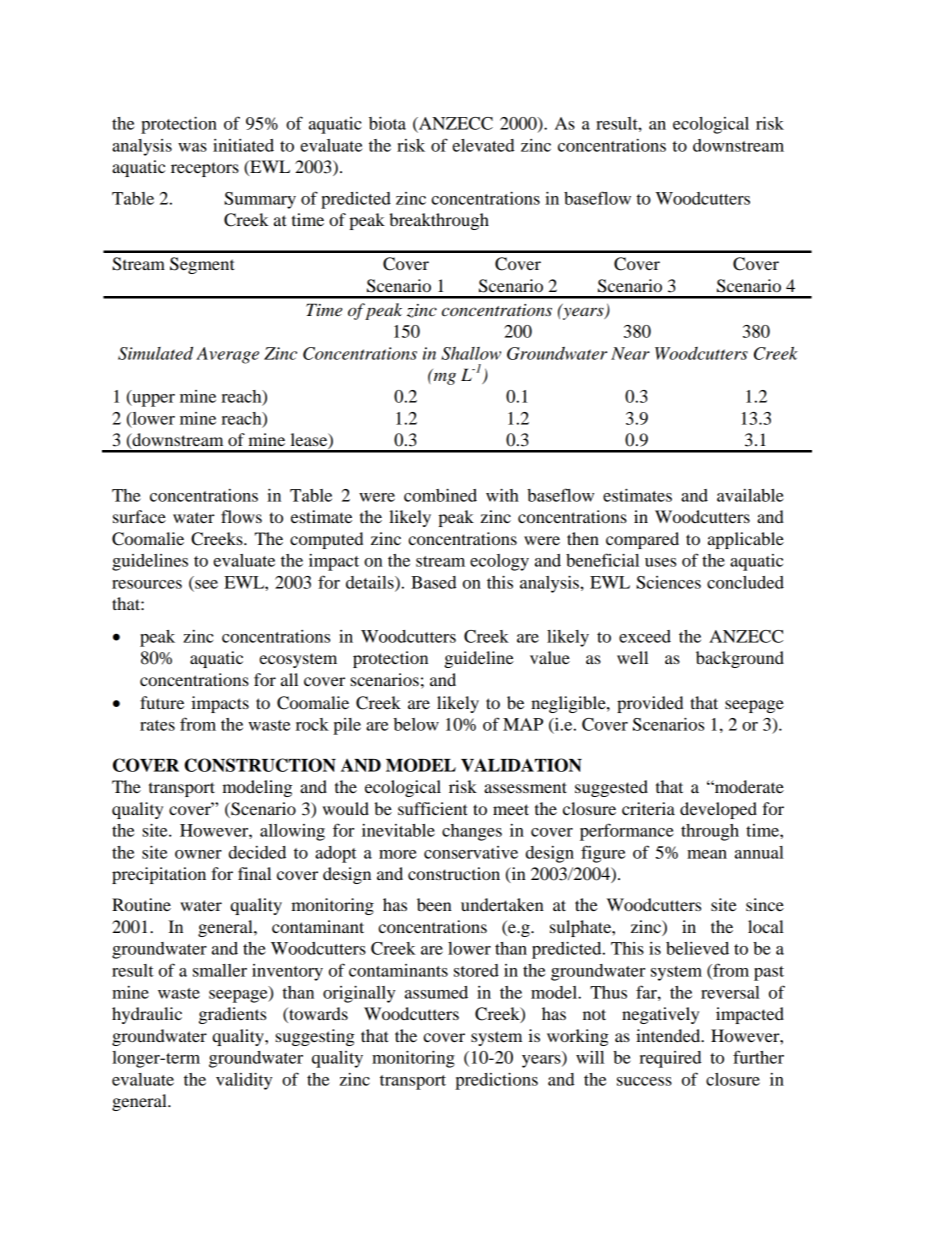  Describe the element at coordinates (668, 582) in the screenshot. I see `Sciences` at that location.
